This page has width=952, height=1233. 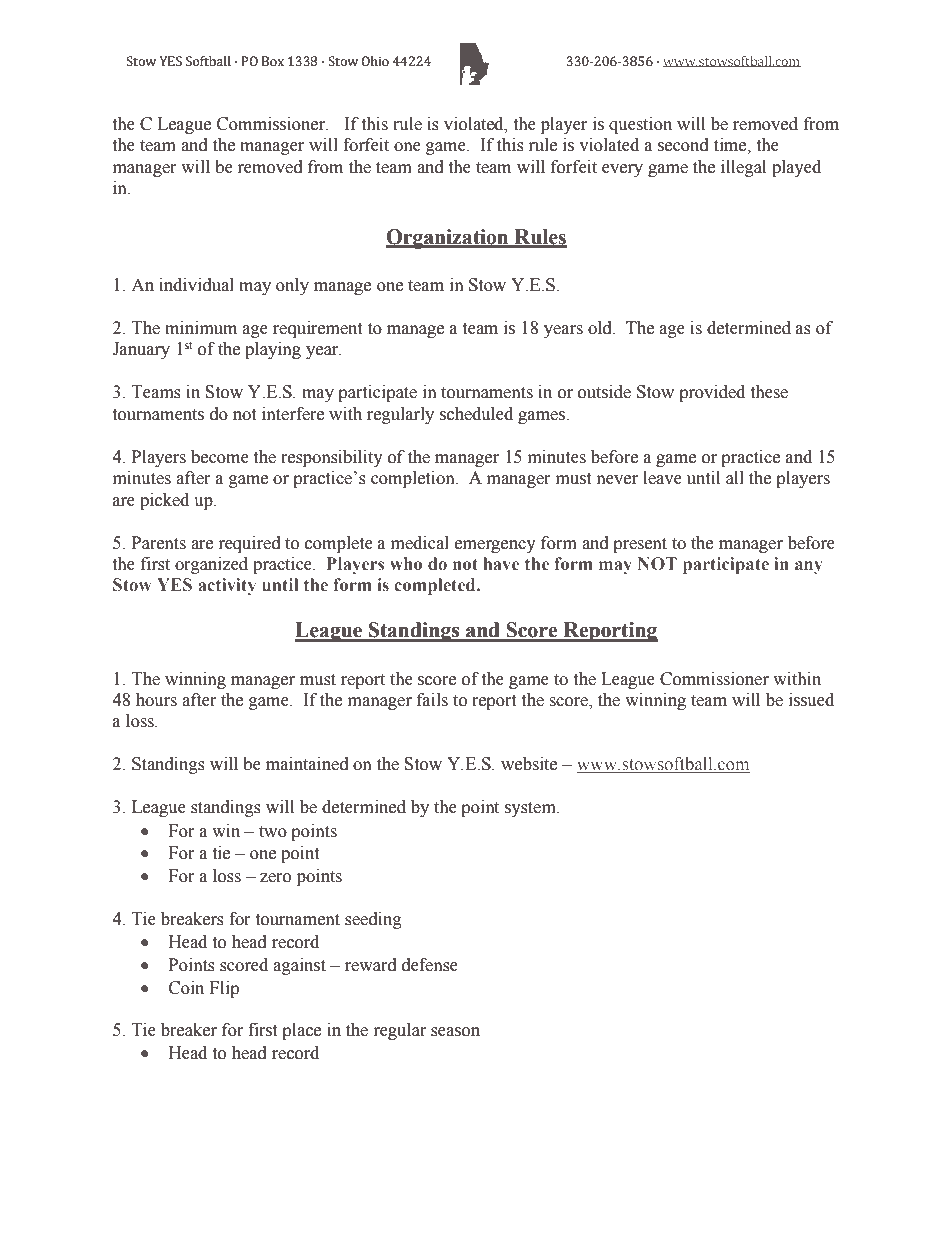 I want to click on two, so click(x=273, y=832).
